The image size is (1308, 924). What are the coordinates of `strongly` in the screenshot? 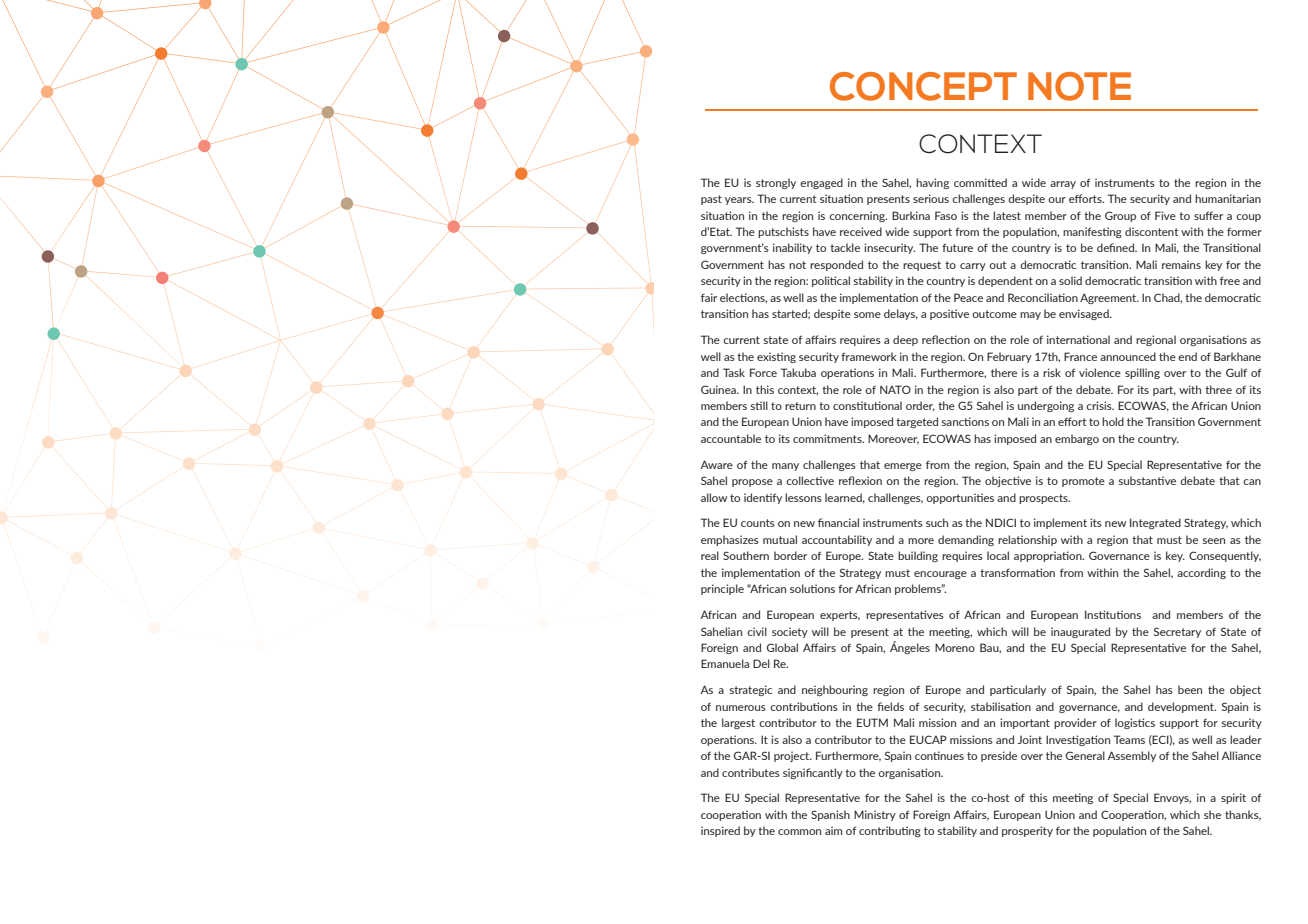 It's located at (776, 183).
